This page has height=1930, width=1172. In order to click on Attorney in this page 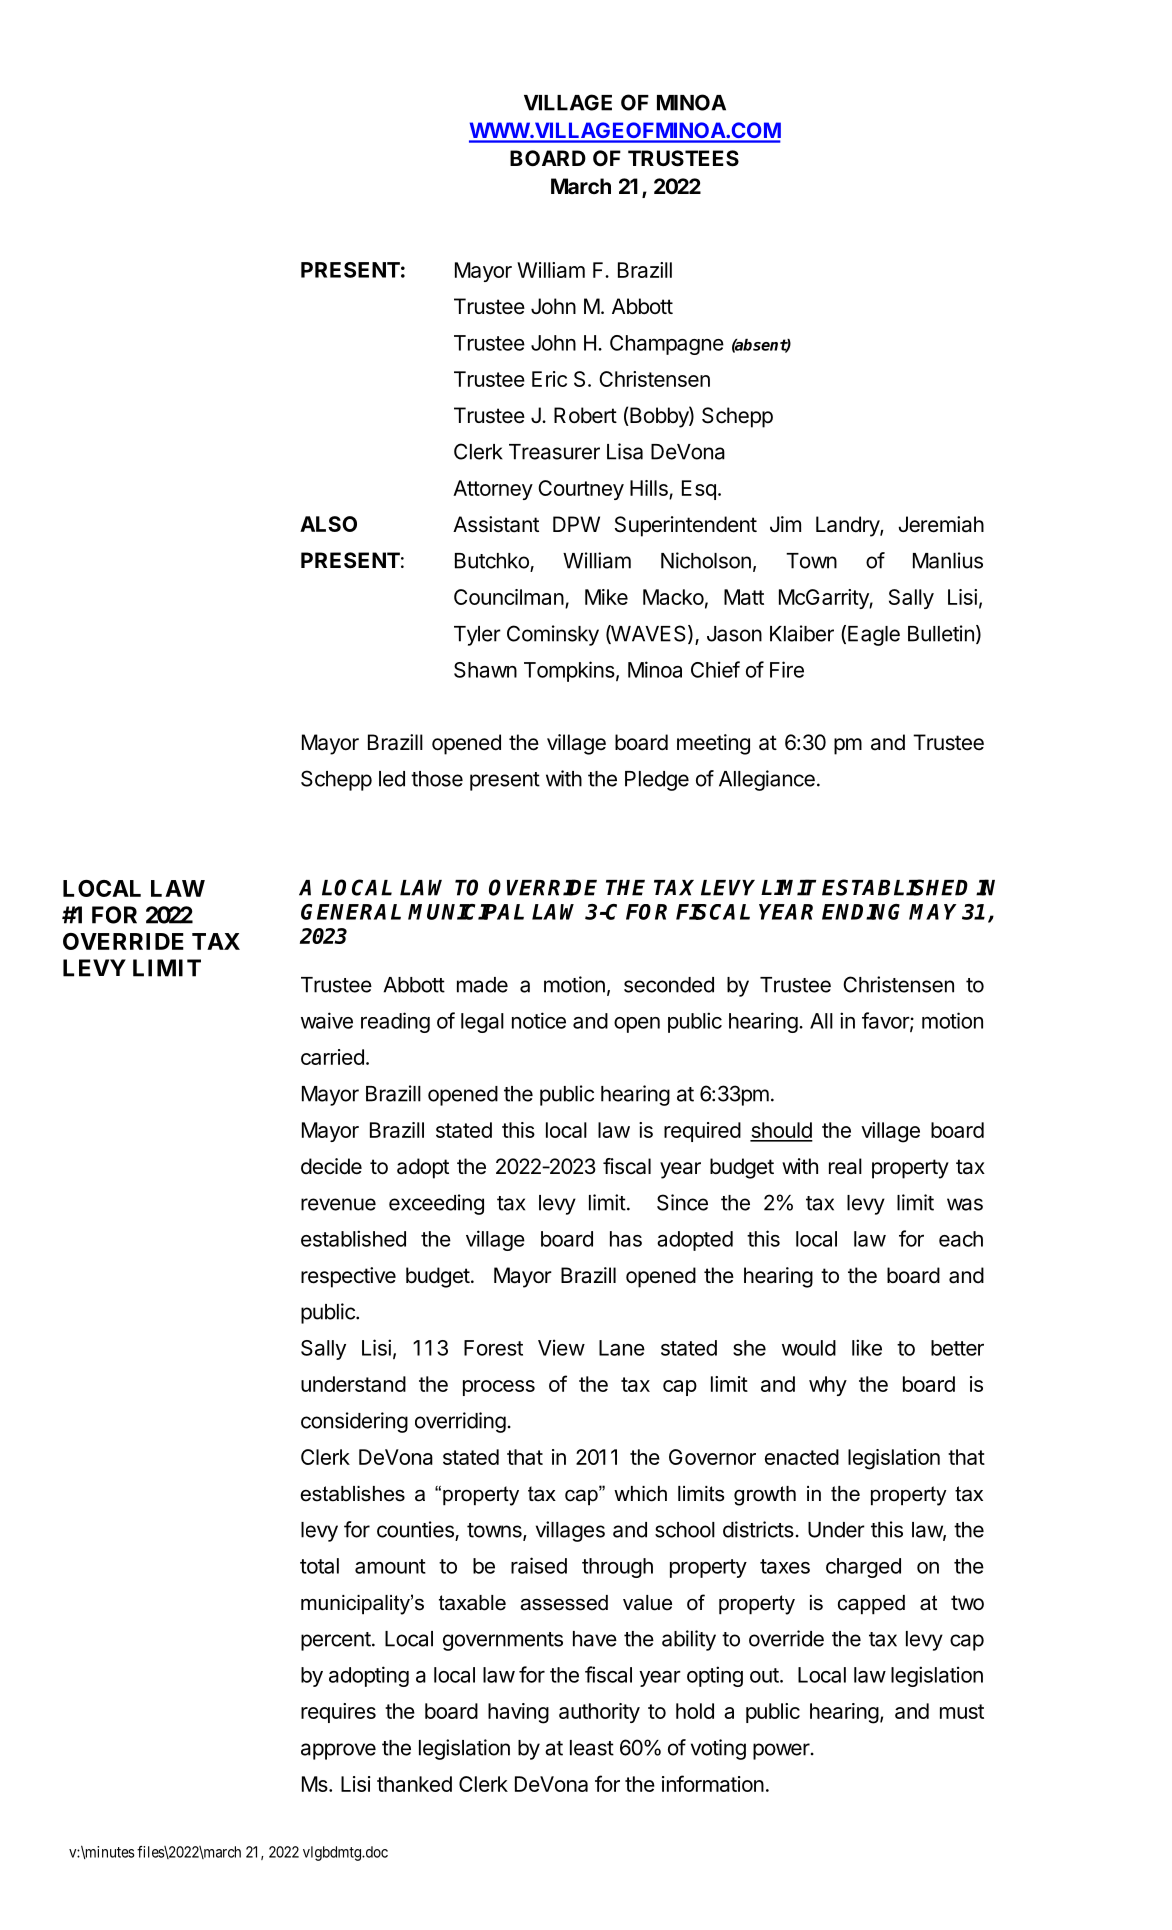, I will do `click(493, 490)`.
